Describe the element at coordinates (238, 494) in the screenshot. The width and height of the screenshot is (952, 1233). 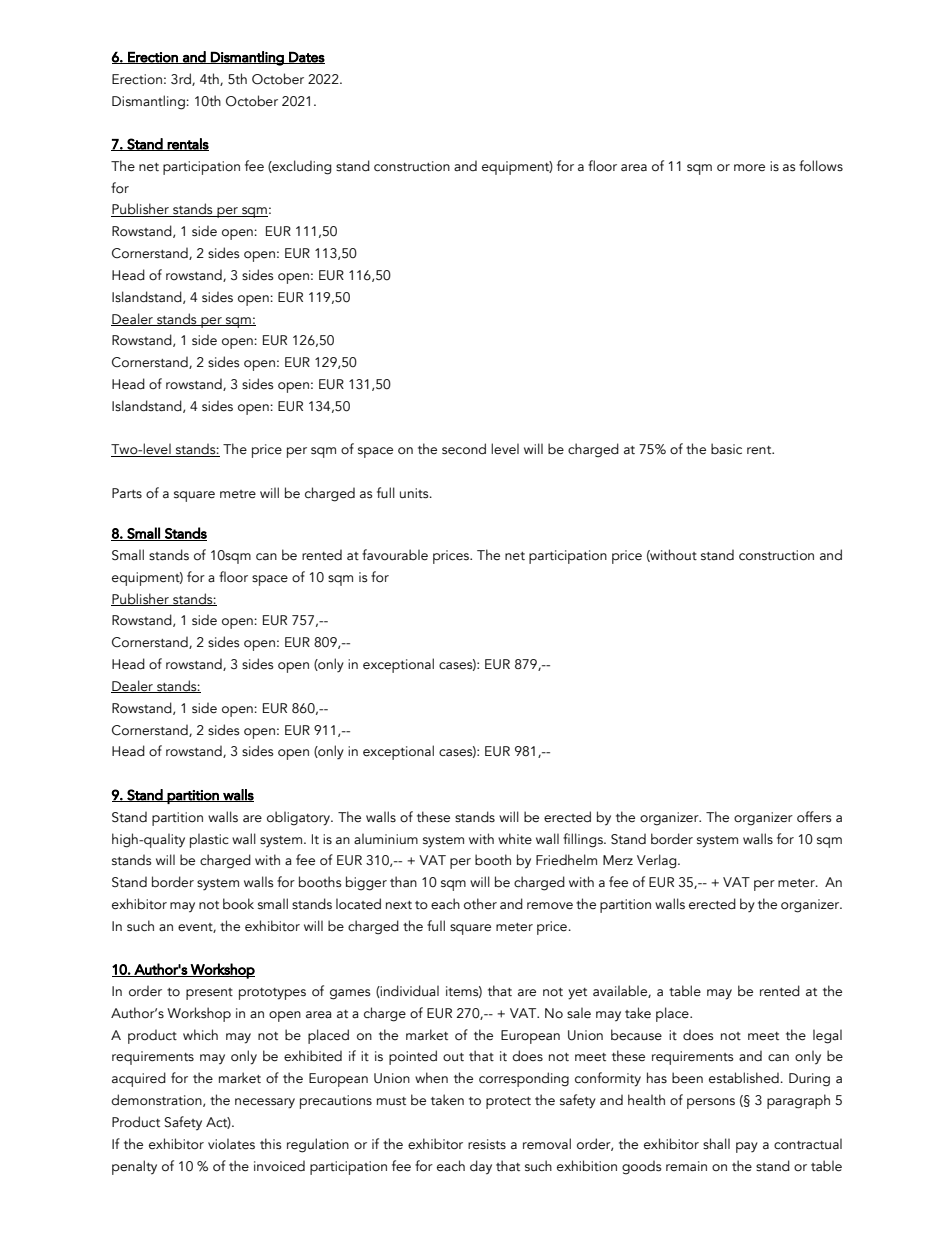
I see `metre` at that location.
